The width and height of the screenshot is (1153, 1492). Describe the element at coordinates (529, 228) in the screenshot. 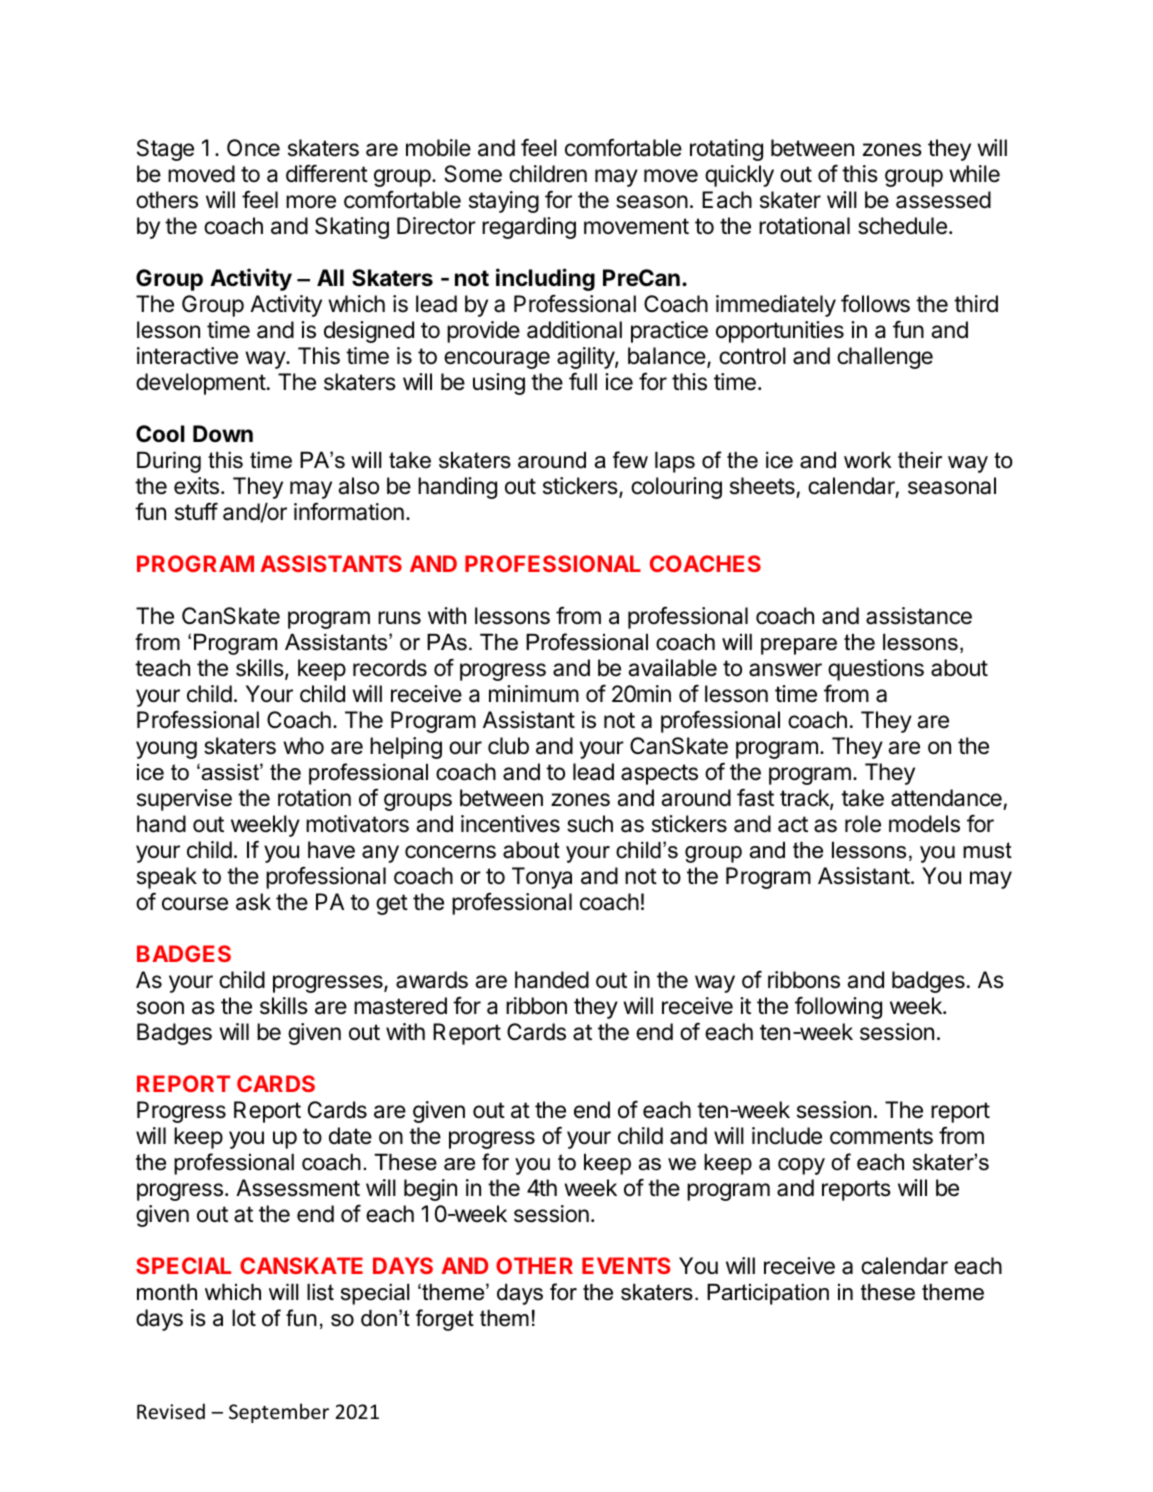

I see `regarding` at that location.
